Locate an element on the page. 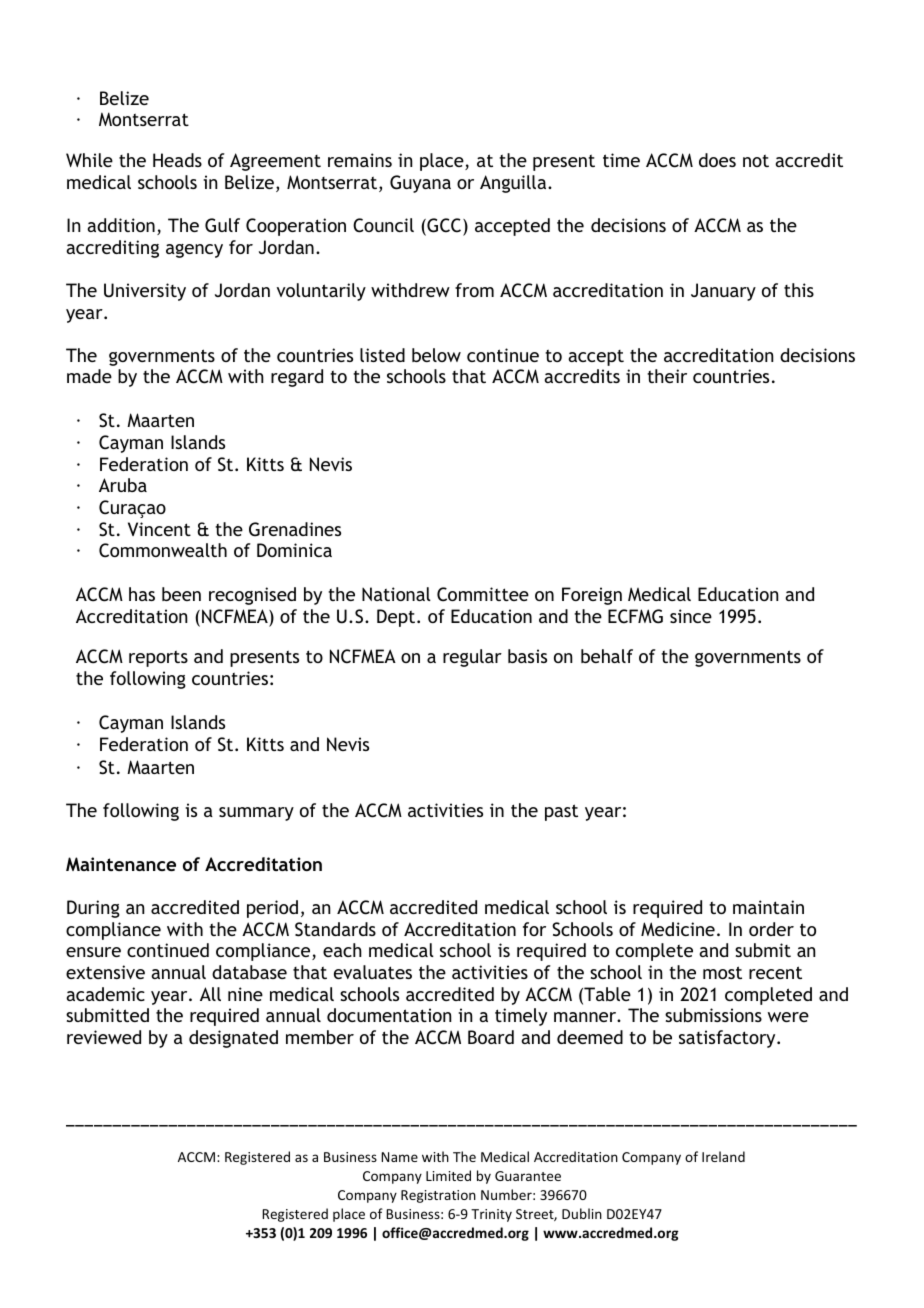  below is located at coordinates (436, 355).
